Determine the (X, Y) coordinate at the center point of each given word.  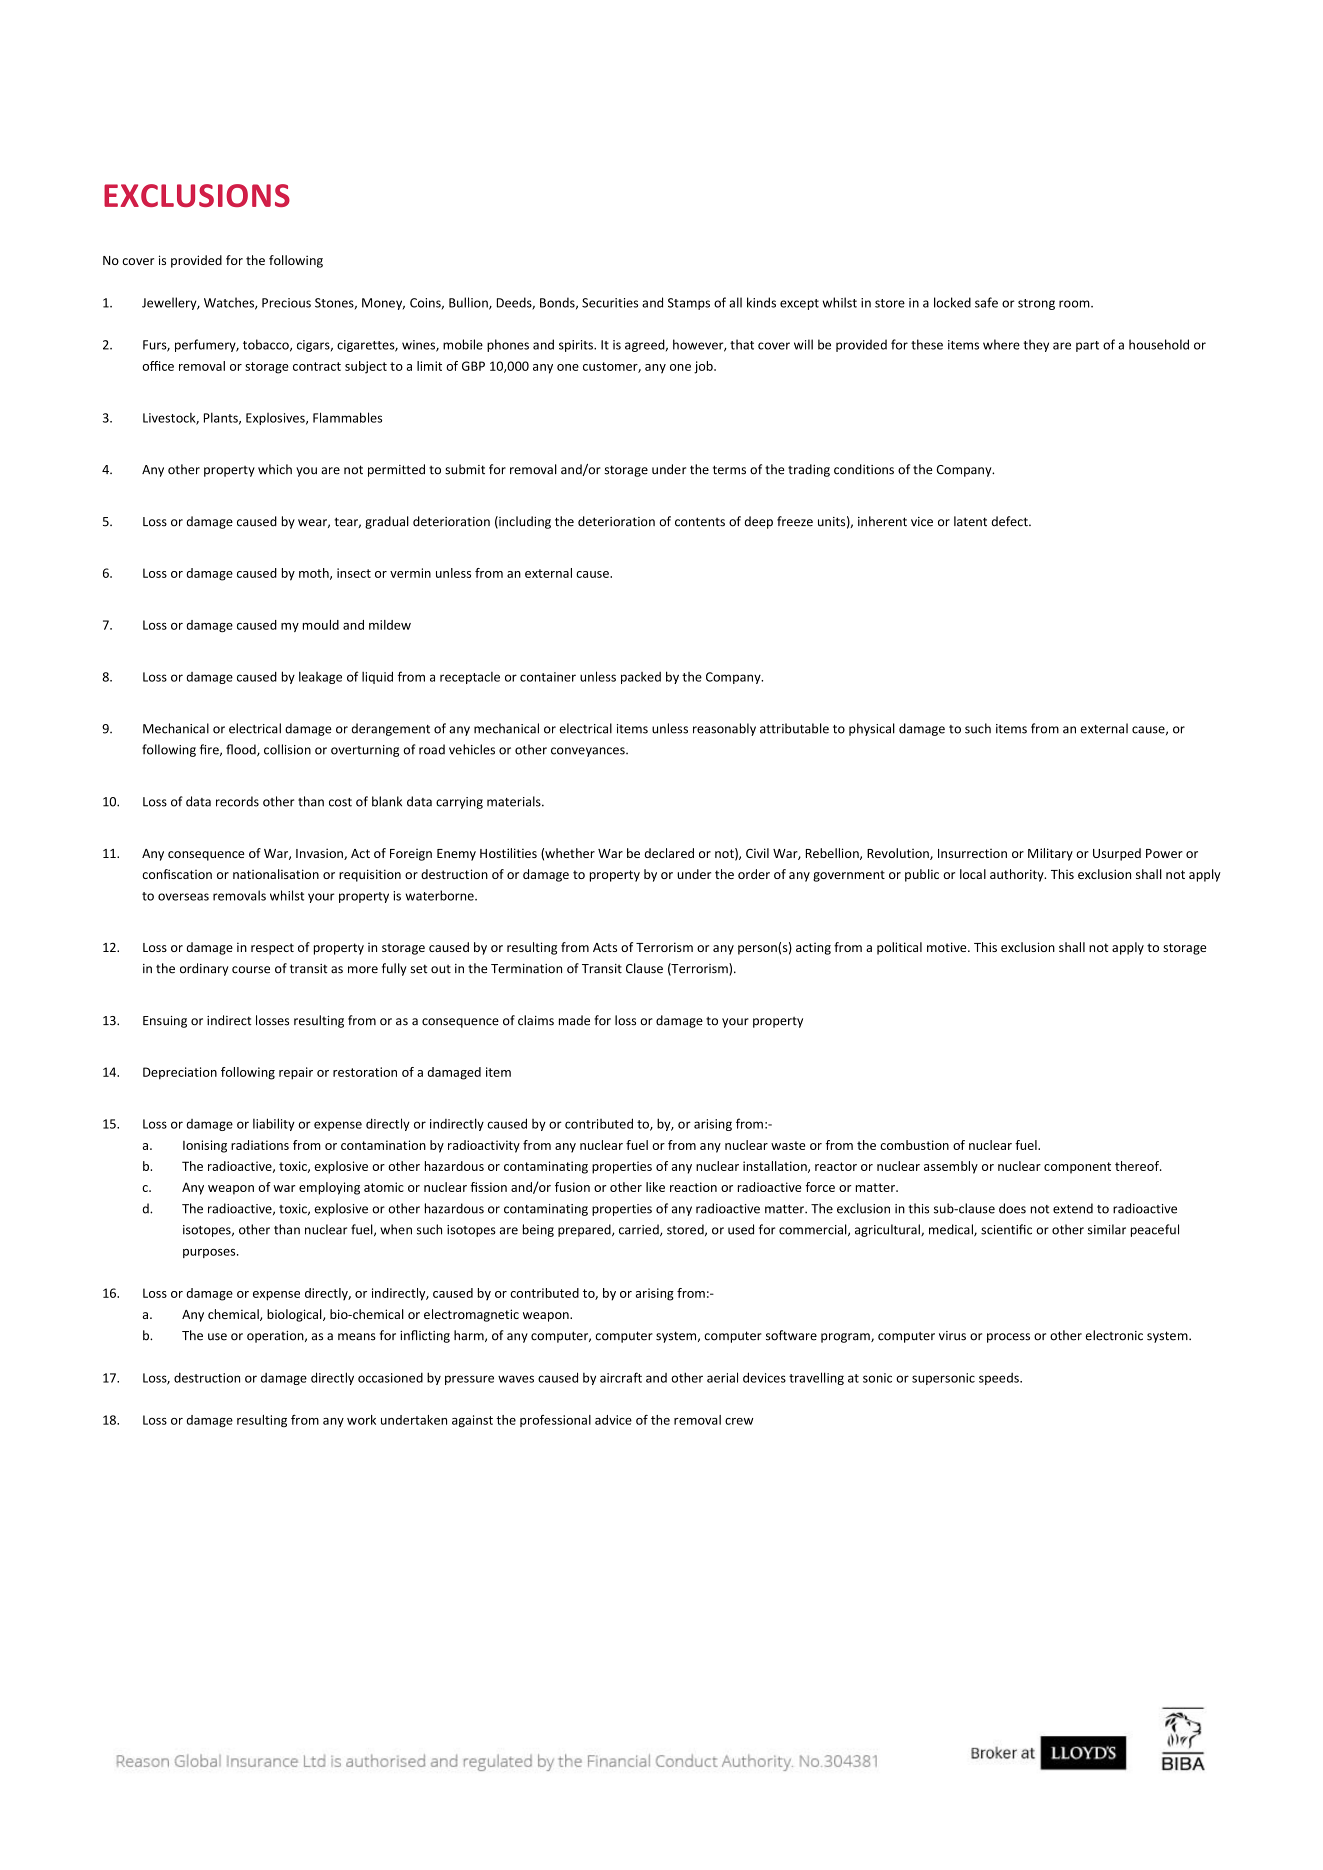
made (574, 1020)
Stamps (689, 304)
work (361, 1420)
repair (296, 1073)
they (1036, 345)
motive (948, 947)
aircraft (621, 1377)
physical (872, 729)
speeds (1000, 1379)
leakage (320, 677)
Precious (286, 303)
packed (641, 678)
